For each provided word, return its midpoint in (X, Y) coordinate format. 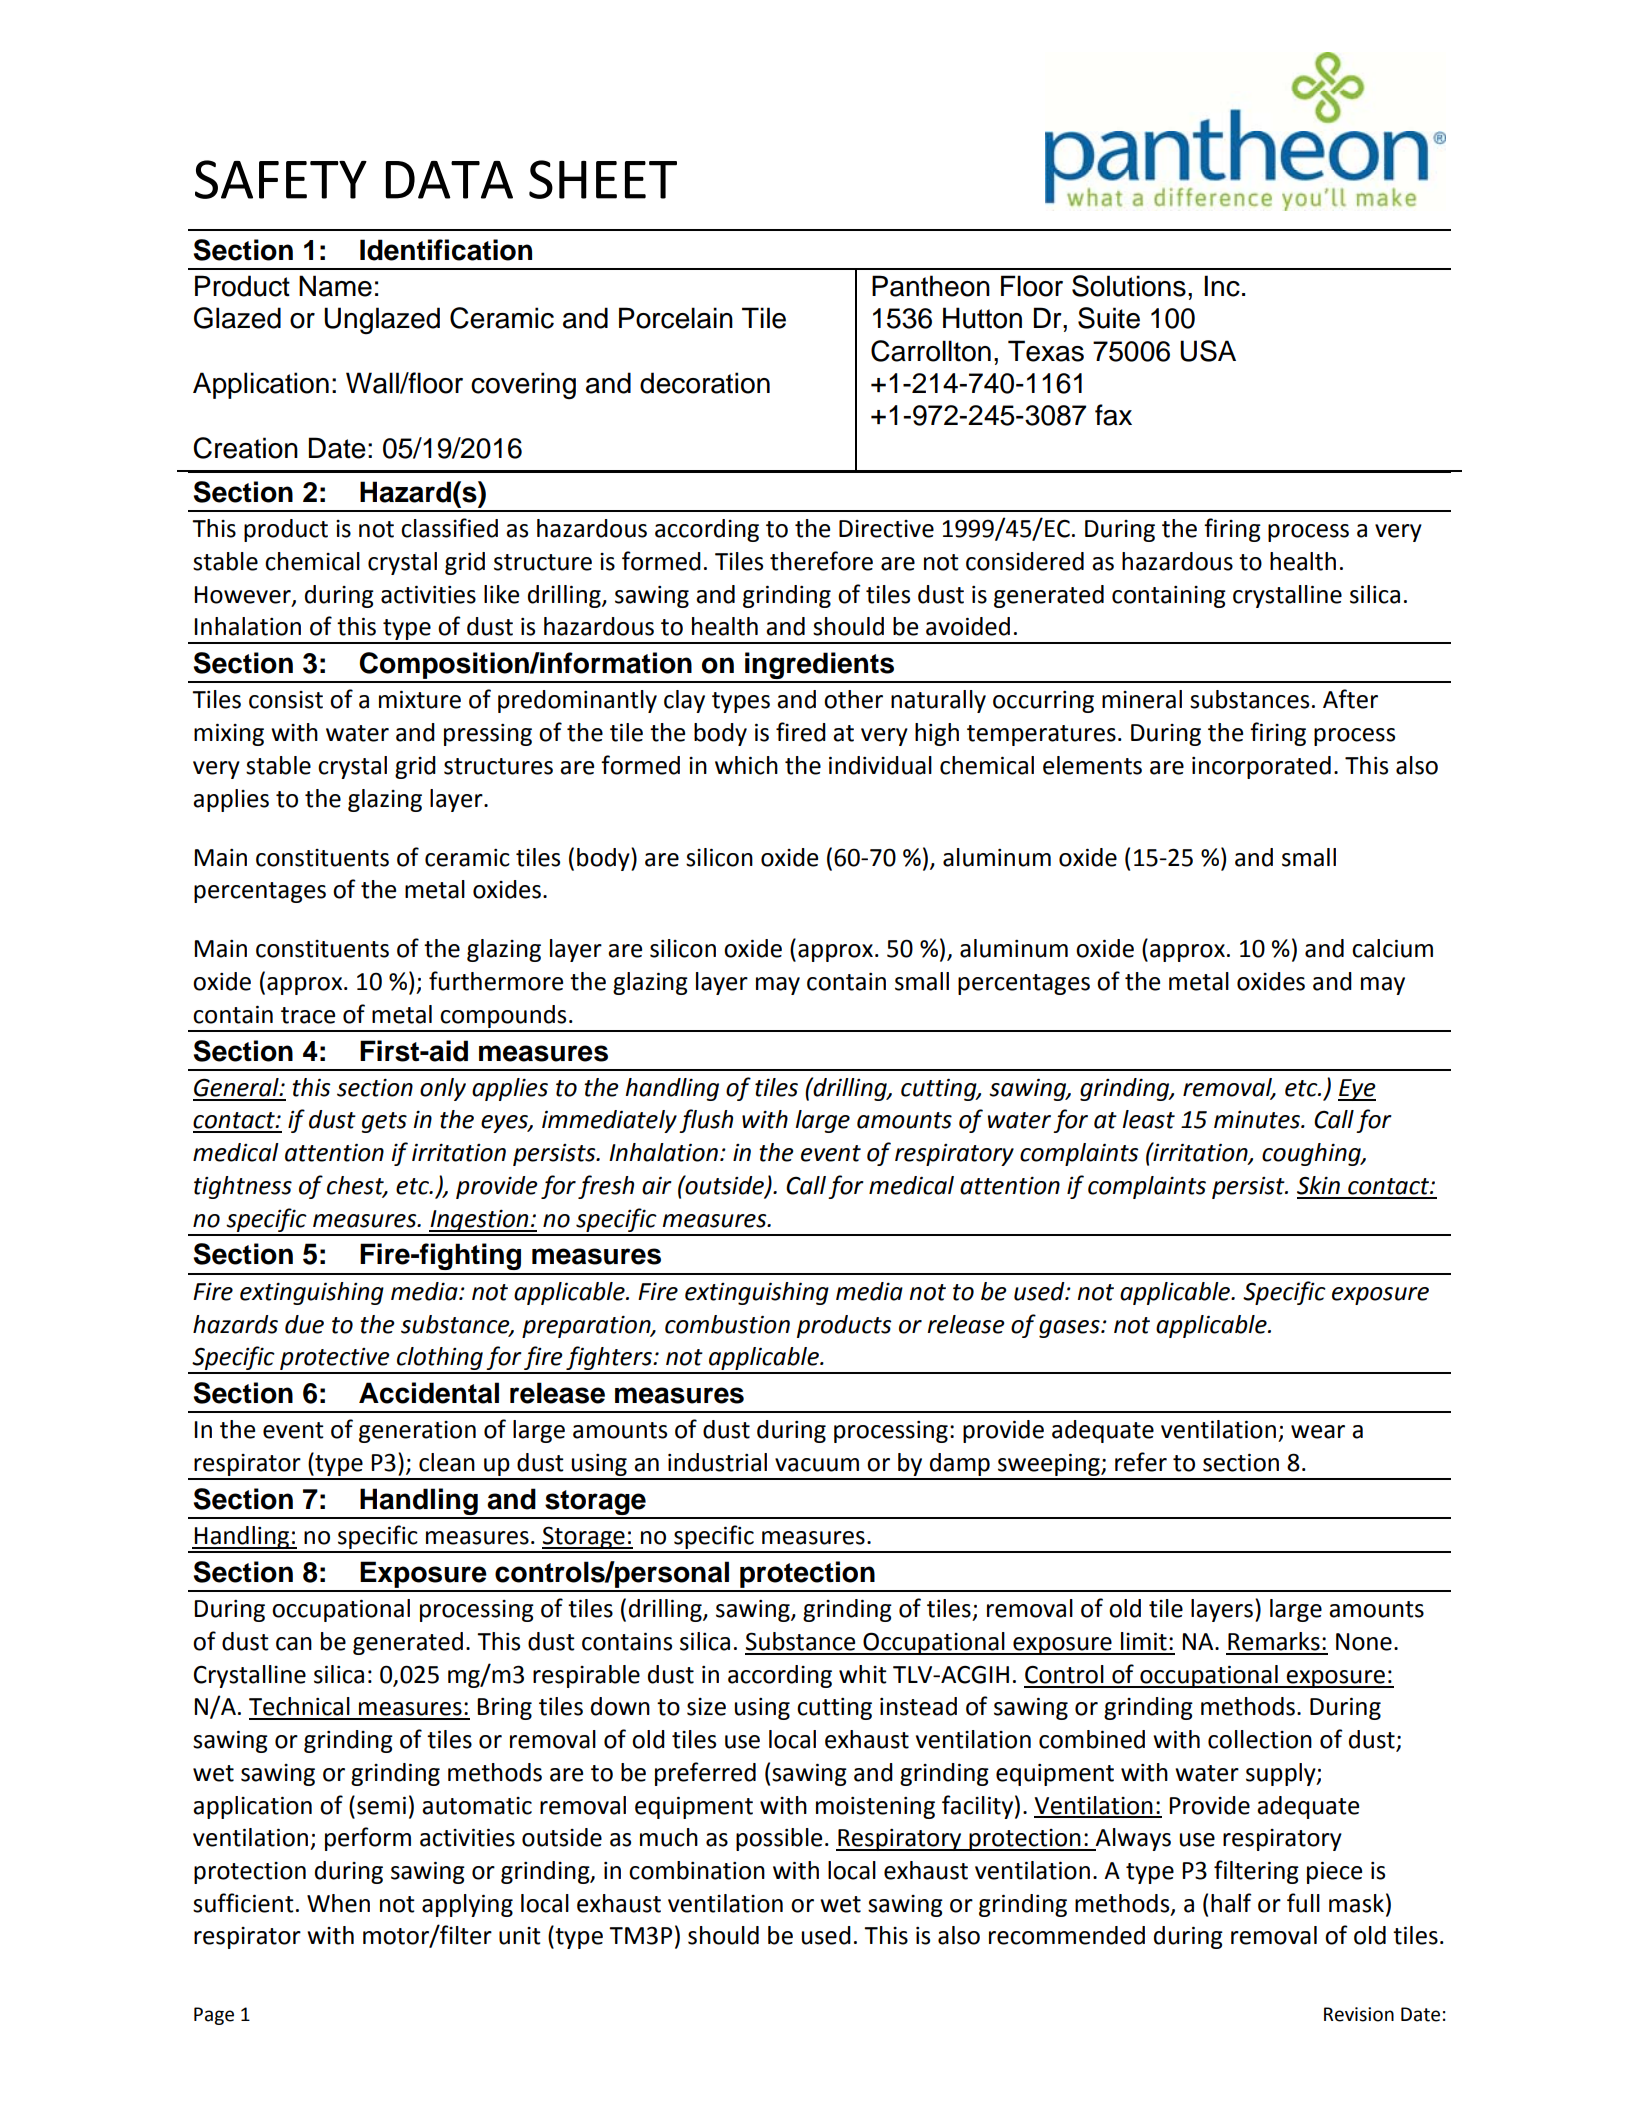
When (338, 1903)
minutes (1258, 1120)
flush (706, 1121)
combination (697, 1870)
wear (1318, 1432)
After (1350, 699)
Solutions (1129, 286)
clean (447, 1462)
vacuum (817, 1465)
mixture (420, 699)
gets (384, 1122)
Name (335, 286)
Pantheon (931, 286)
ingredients (820, 667)
